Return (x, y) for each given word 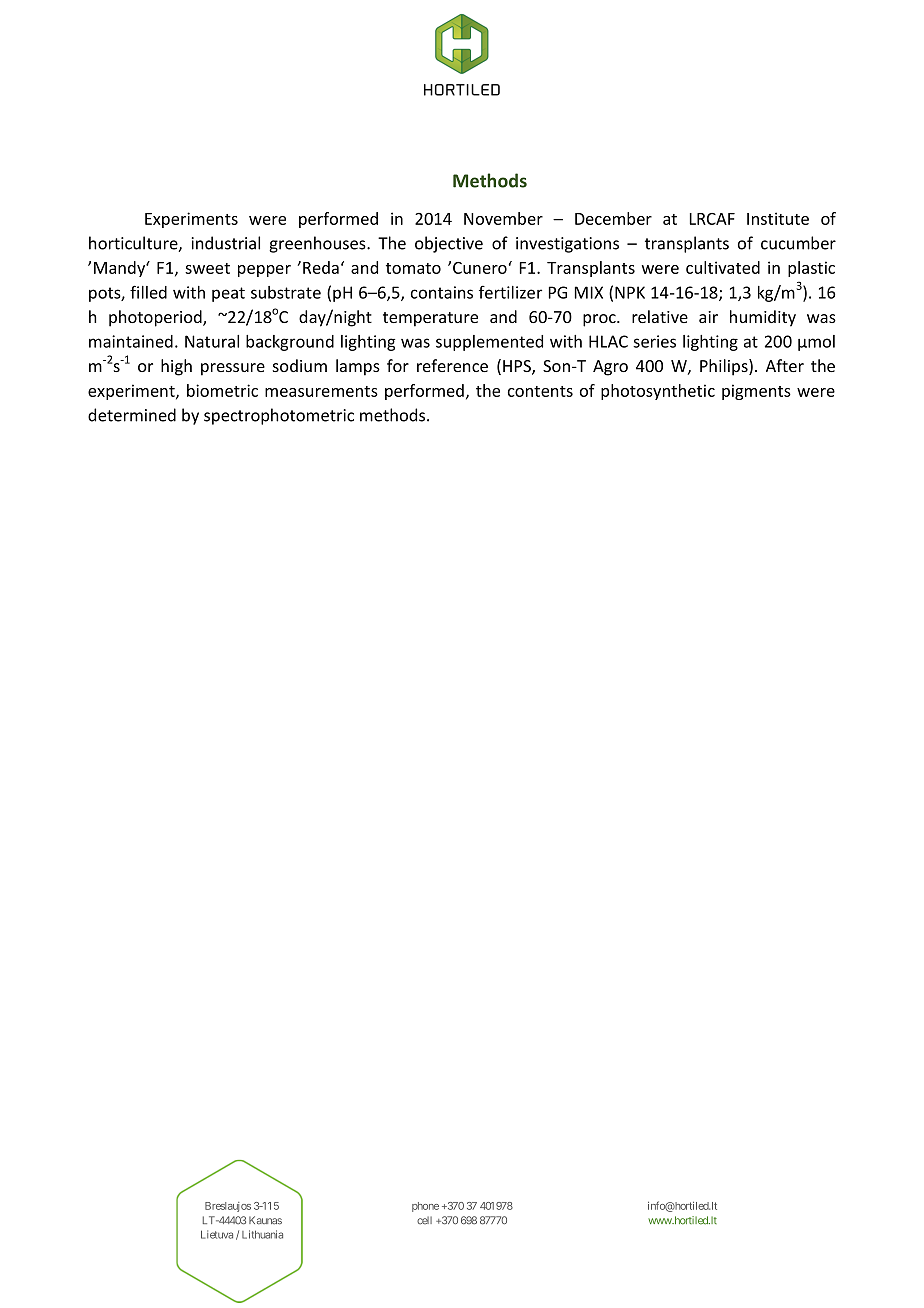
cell (424, 1220)
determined (132, 415)
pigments (756, 392)
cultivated (723, 267)
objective (449, 244)
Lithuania (262, 1234)
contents (540, 391)
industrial (225, 243)
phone (425, 1207)
